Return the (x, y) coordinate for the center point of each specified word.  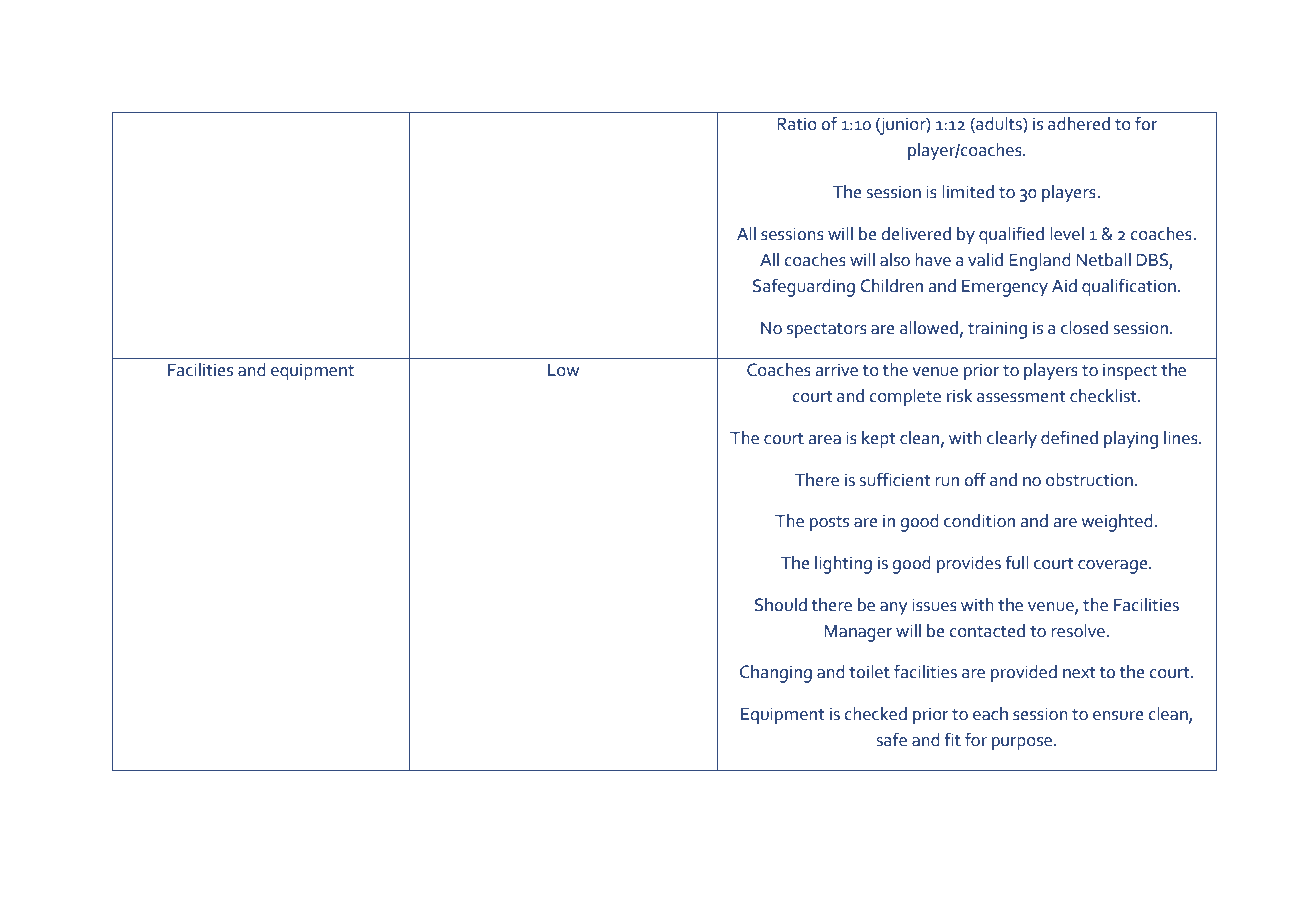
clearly (1012, 440)
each (990, 714)
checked (876, 714)
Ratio (797, 124)
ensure (1118, 716)
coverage (1114, 567)
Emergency (1005, 288)
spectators (827, 331)
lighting (843, 565)
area (825, 440)
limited (968, 192)
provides (969, 565)
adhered (1079, 124)
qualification (1129, 287)
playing (1131, 440)
